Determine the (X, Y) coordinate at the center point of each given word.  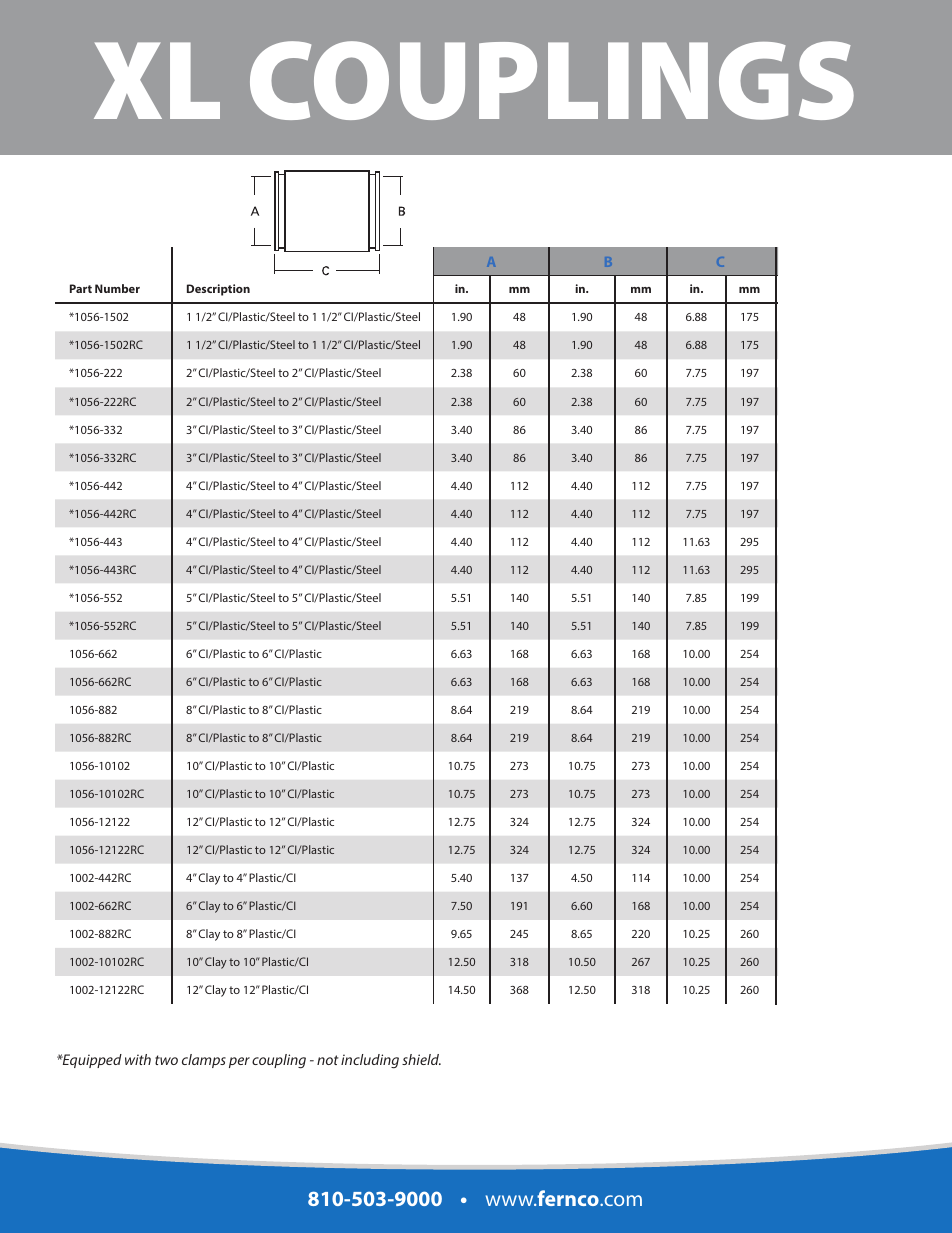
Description (218, 290)
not (328, 1060)
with (138, 1059)
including (370, 1061)
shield (421, 1059)
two (166, 1060)
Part (81, 288)
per (239, 1062)
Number (117, 288)
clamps (204, 1061)
